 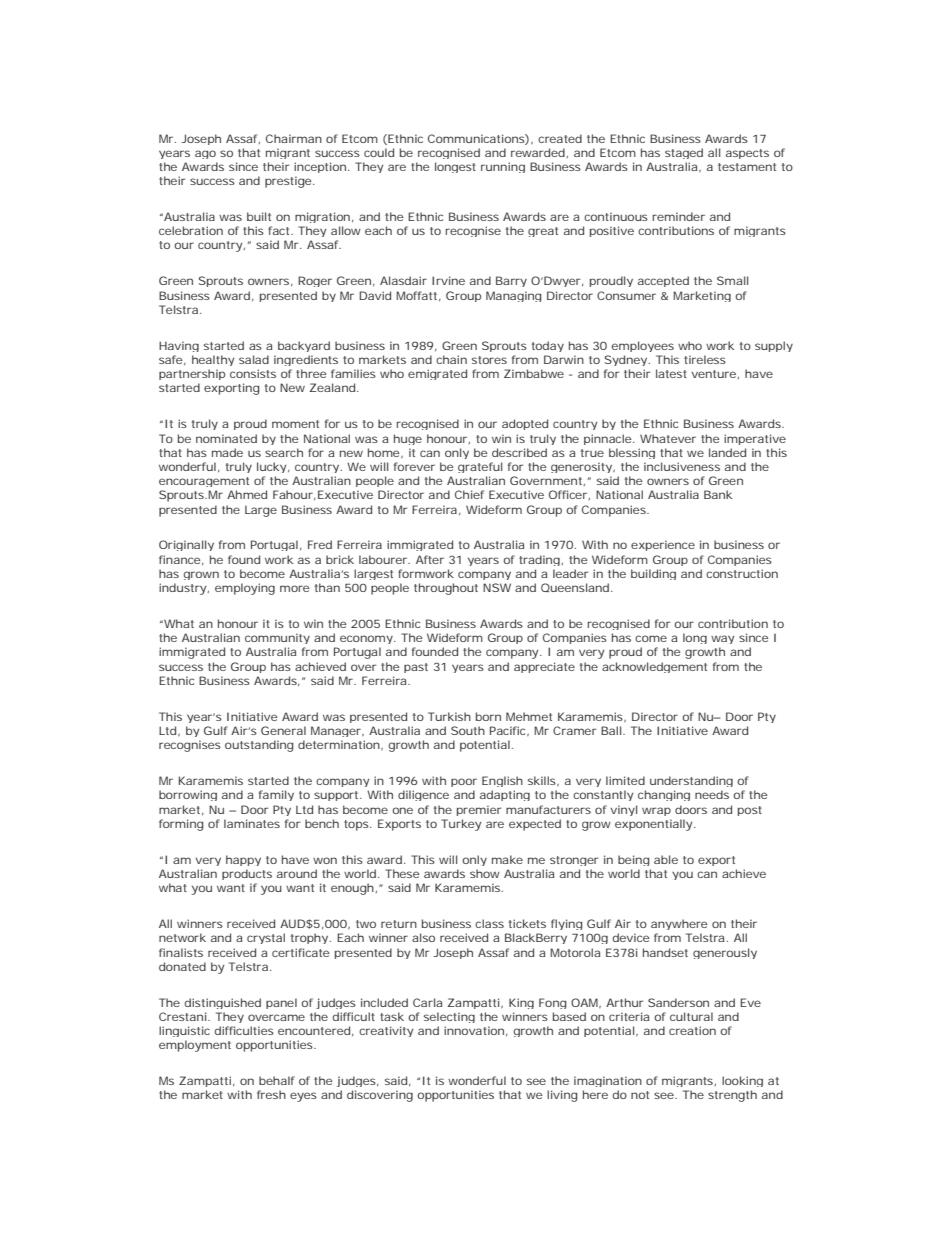 What do you see at coordinates (684, 153) in the screenshot?
I see `staged` at bounding box center [684, 153].
